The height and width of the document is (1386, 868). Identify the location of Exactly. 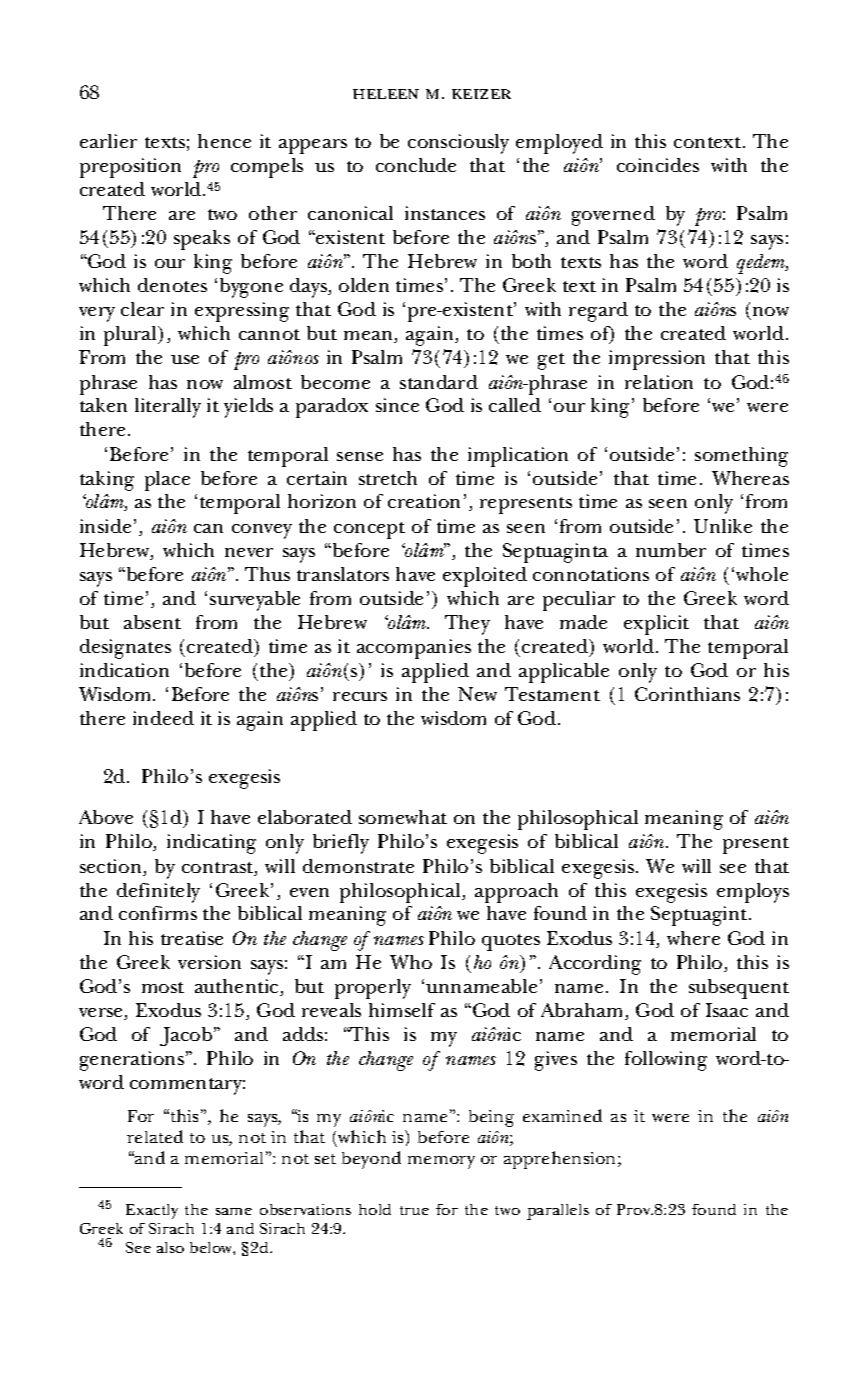
(152, 1211).
